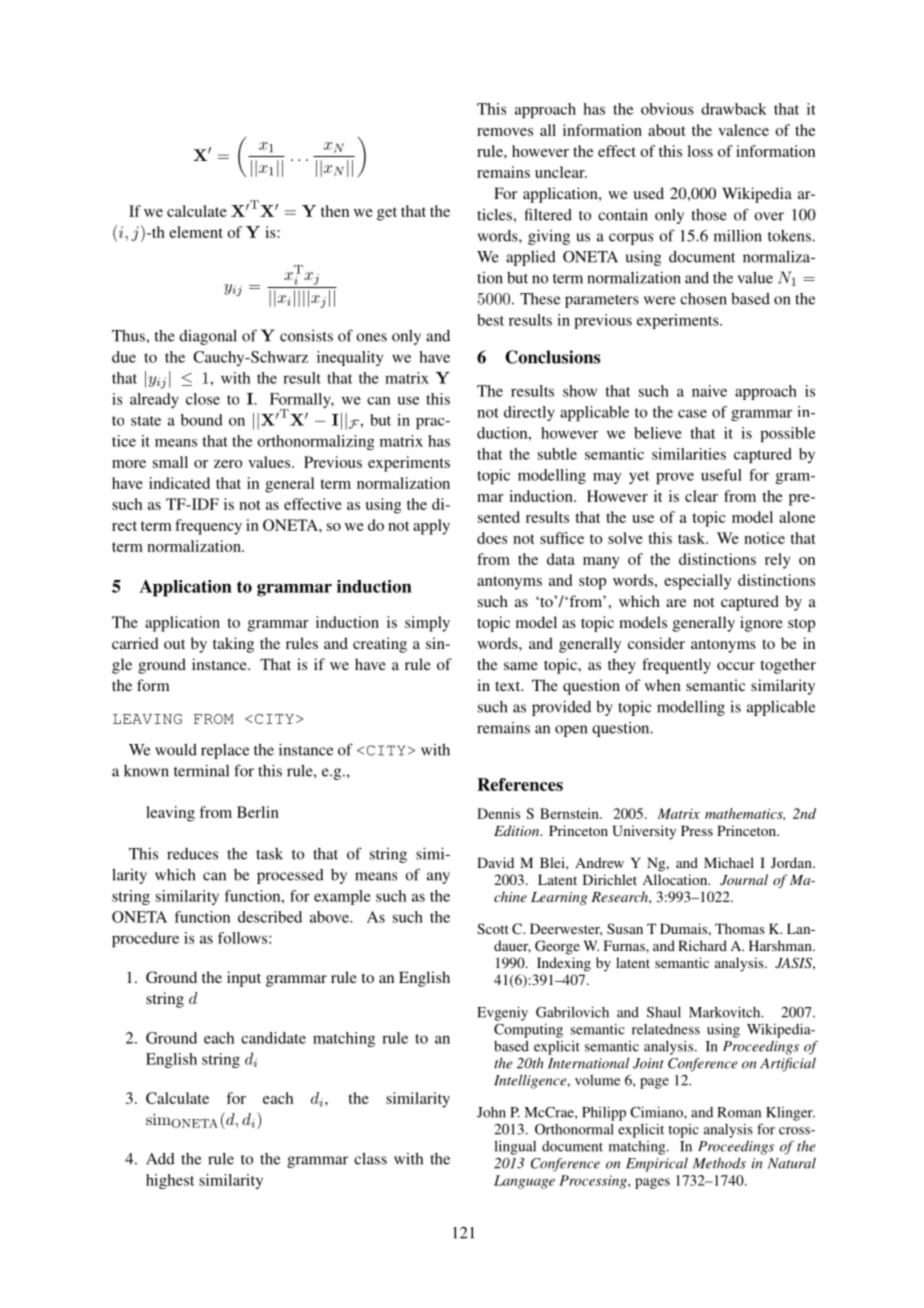  I want to click on reduces, so click(192, 854).
